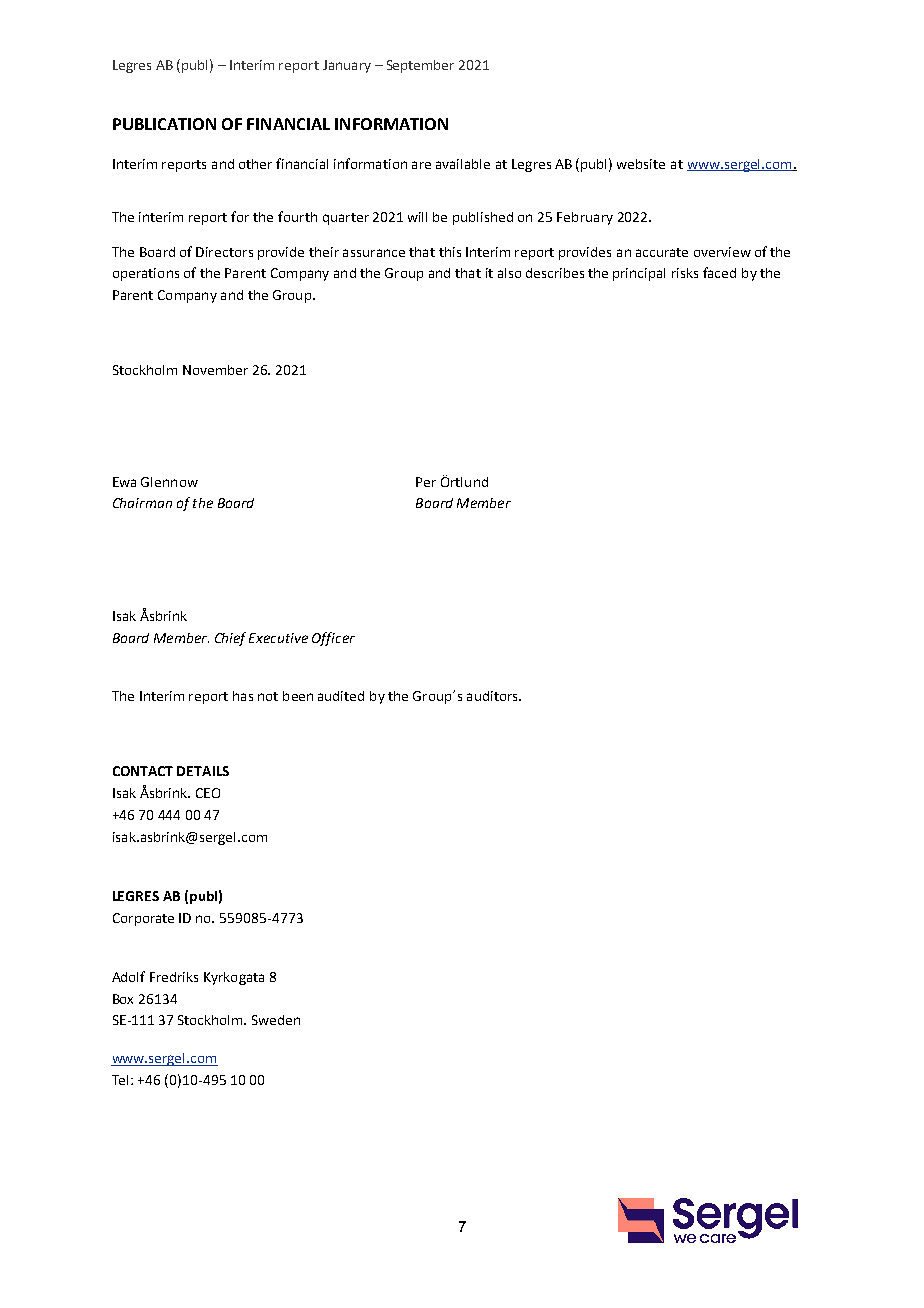 This page has width=924, height=1308. I want to click on auditors, so click(493, 696).
